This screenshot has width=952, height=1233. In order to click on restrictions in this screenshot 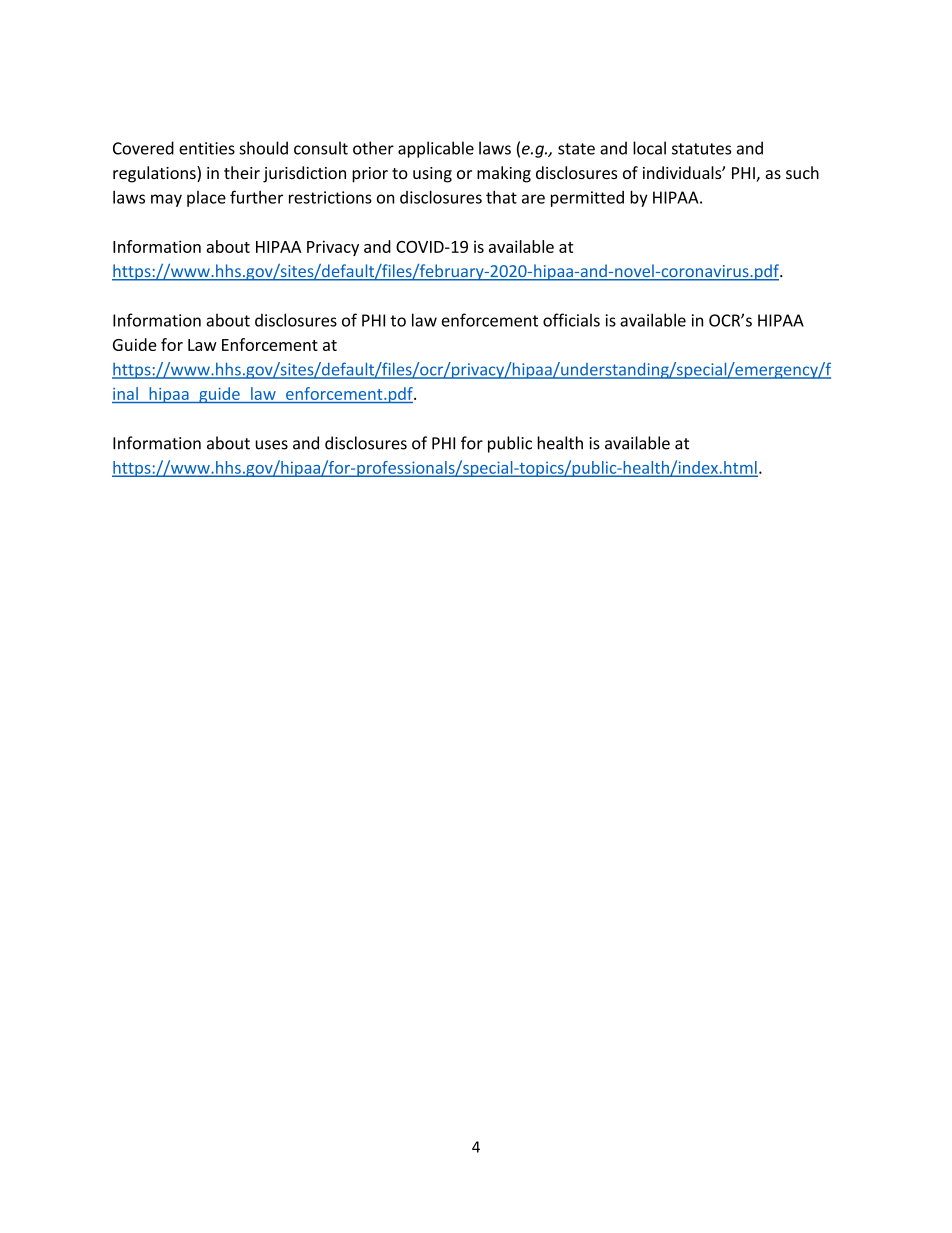, I will do `click(330, 197)`.
